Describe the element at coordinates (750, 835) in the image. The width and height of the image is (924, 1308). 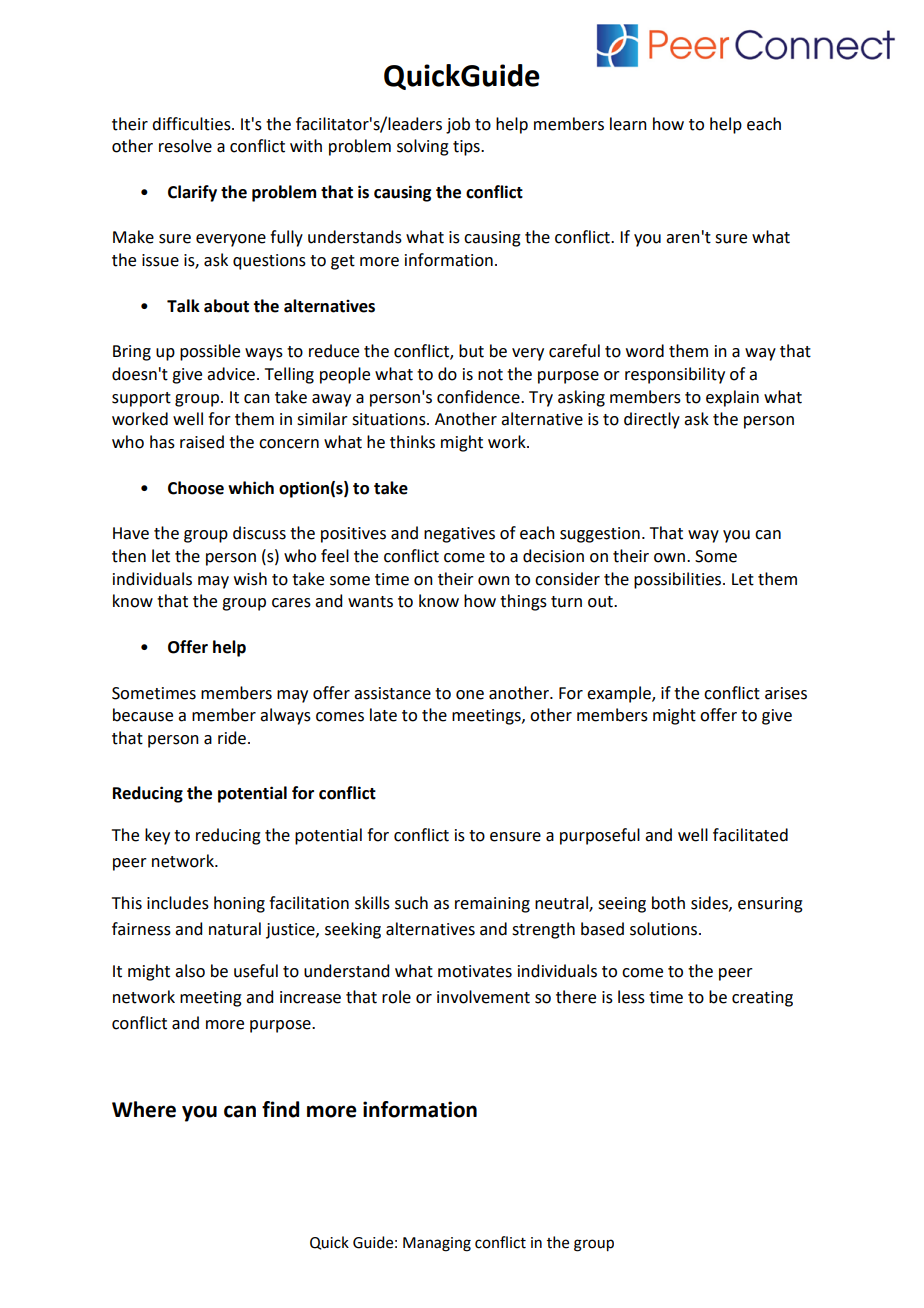
I see `facilitated` at that location.
